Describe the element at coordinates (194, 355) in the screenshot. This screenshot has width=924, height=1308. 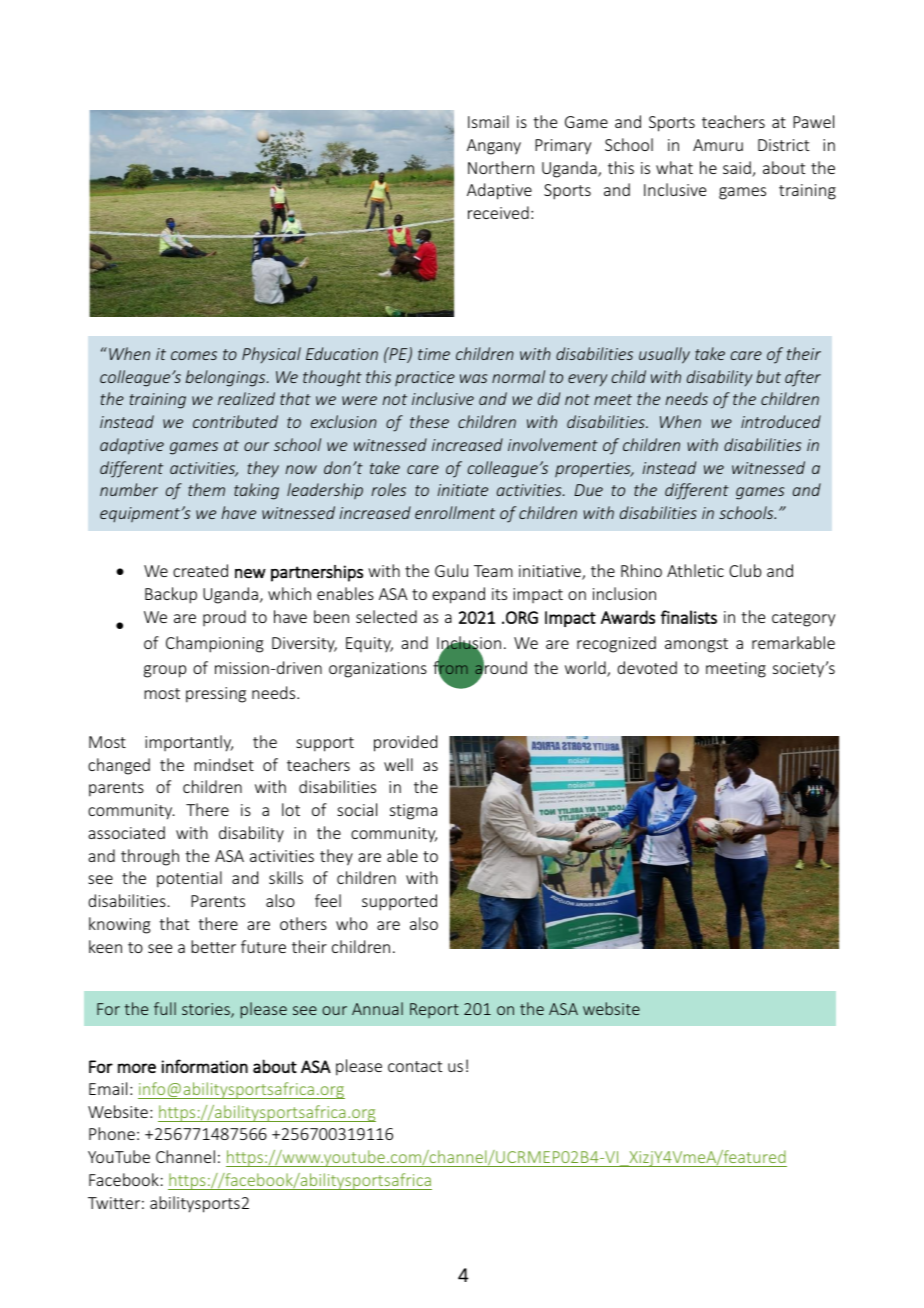
I see `comes` at that location.
